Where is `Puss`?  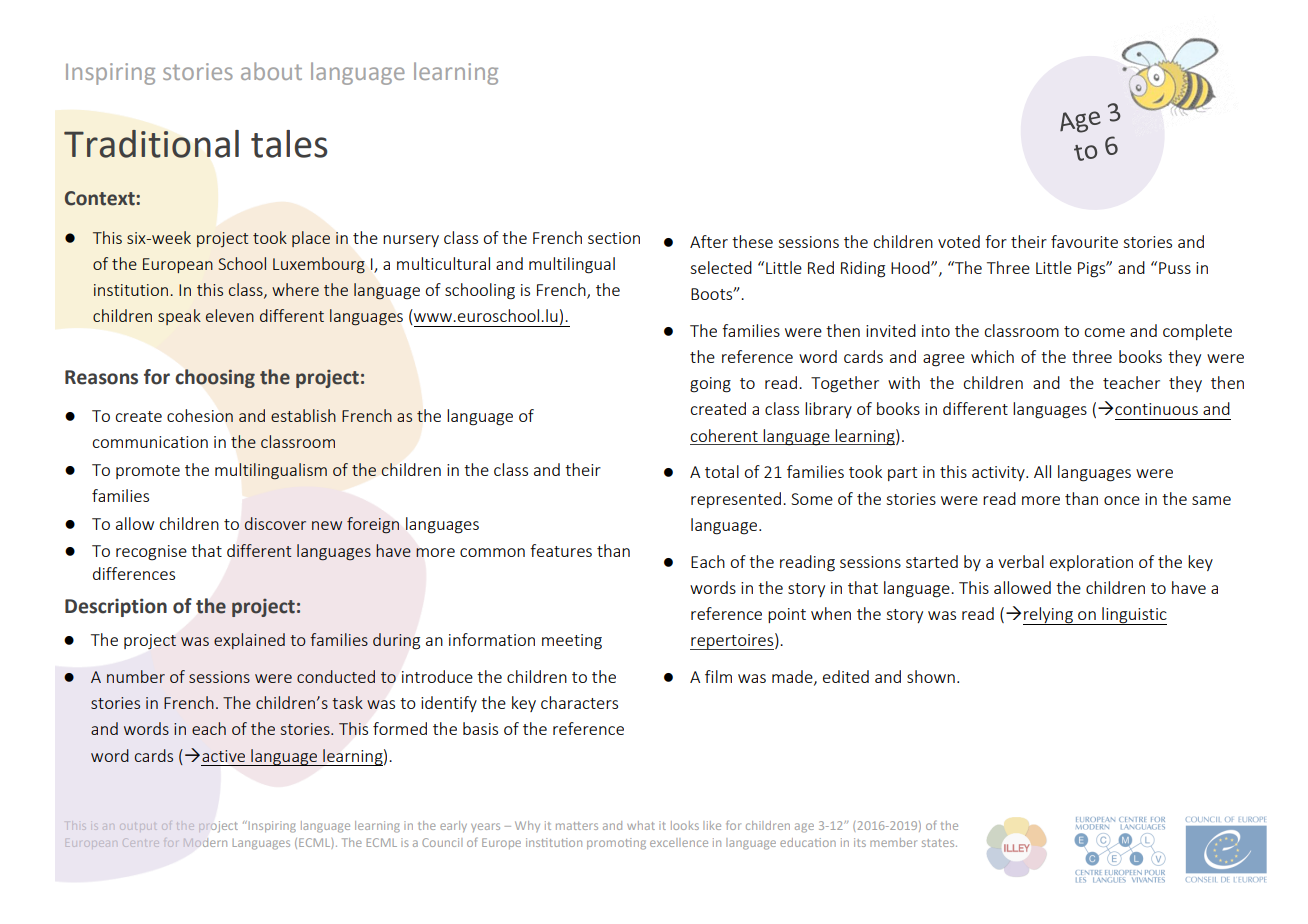 Puss is located at coordinates (1175, 268).
